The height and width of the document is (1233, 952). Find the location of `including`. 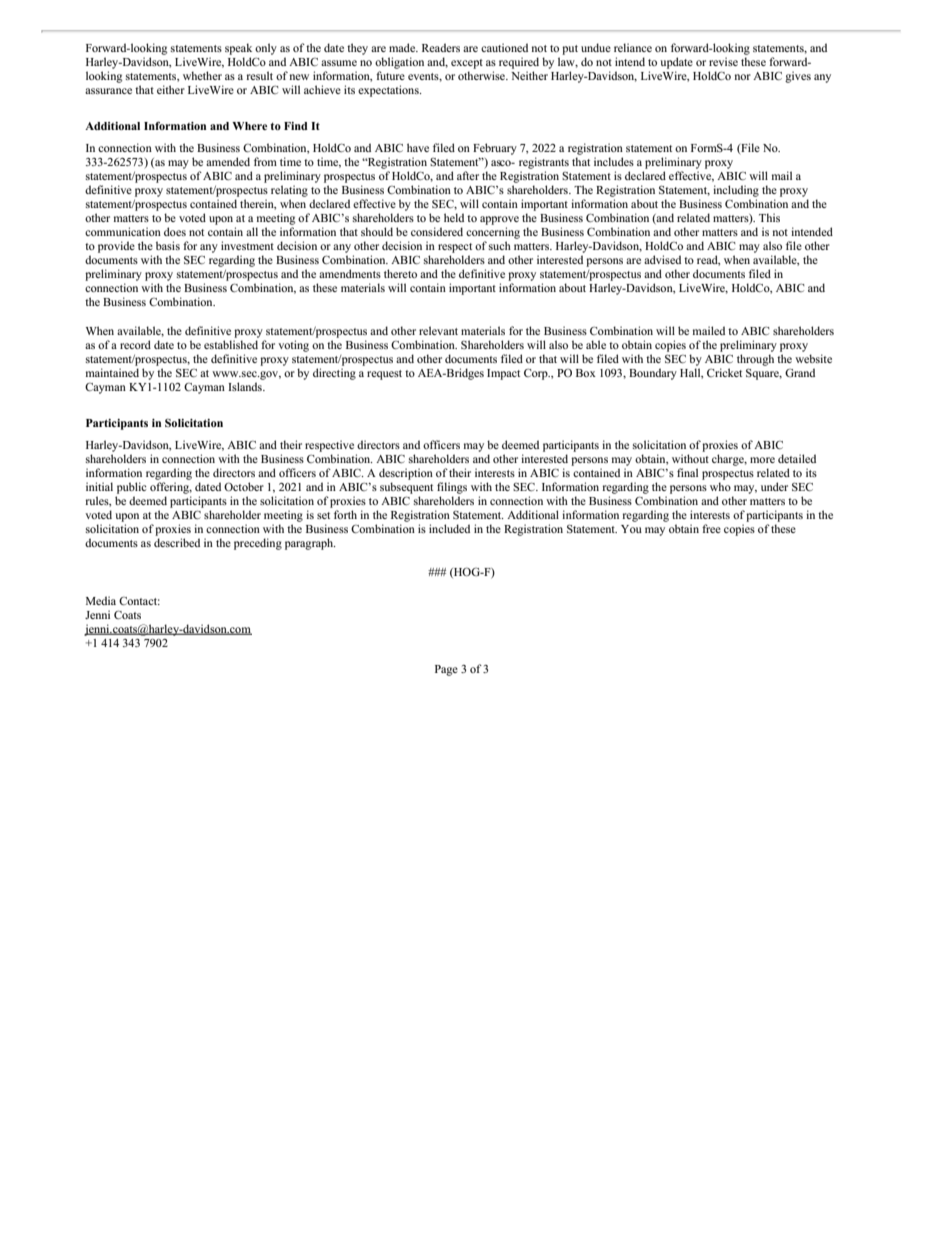

including is located at coordinates (736, 191).
